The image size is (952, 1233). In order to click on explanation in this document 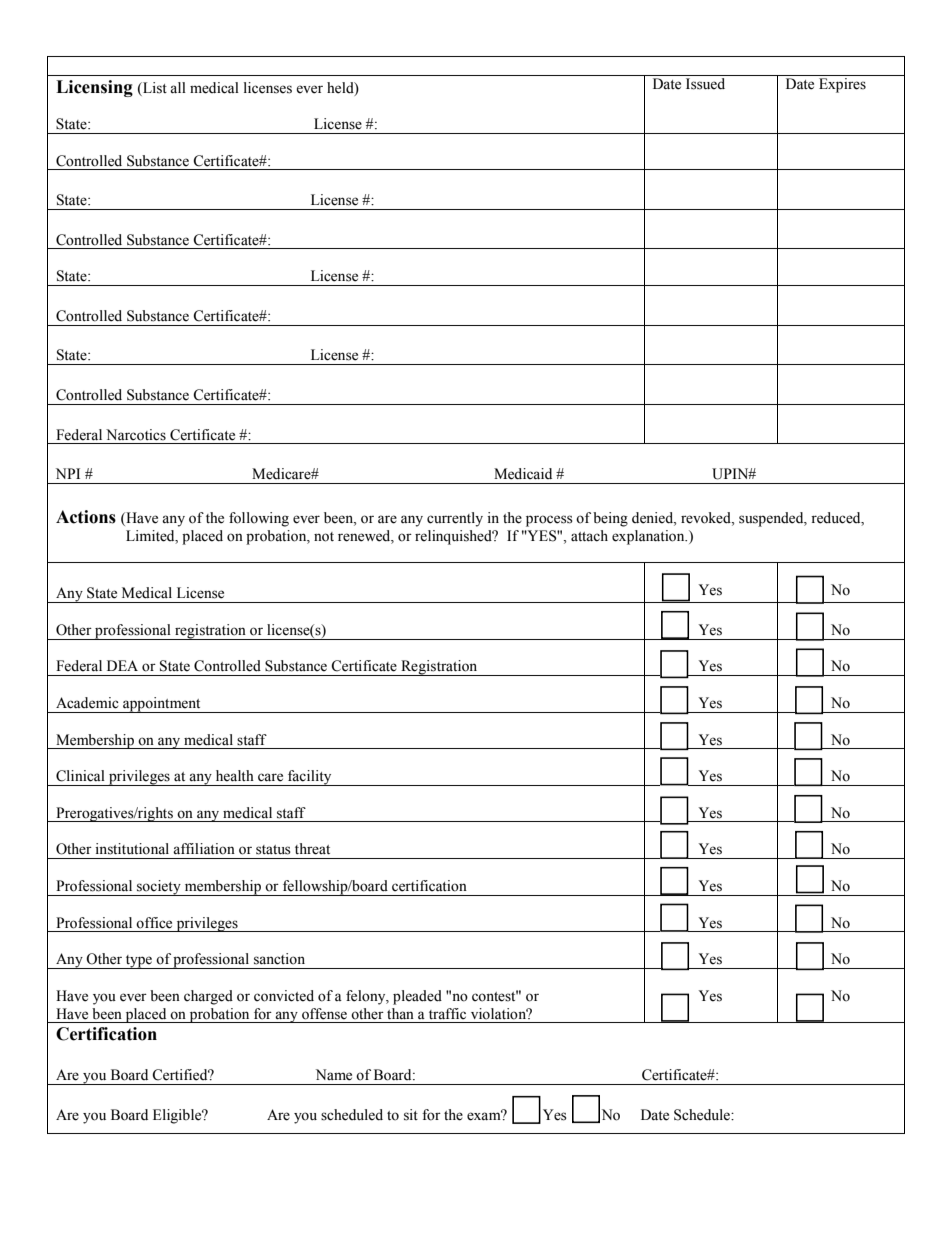, I will do `click(649, 537)`.
